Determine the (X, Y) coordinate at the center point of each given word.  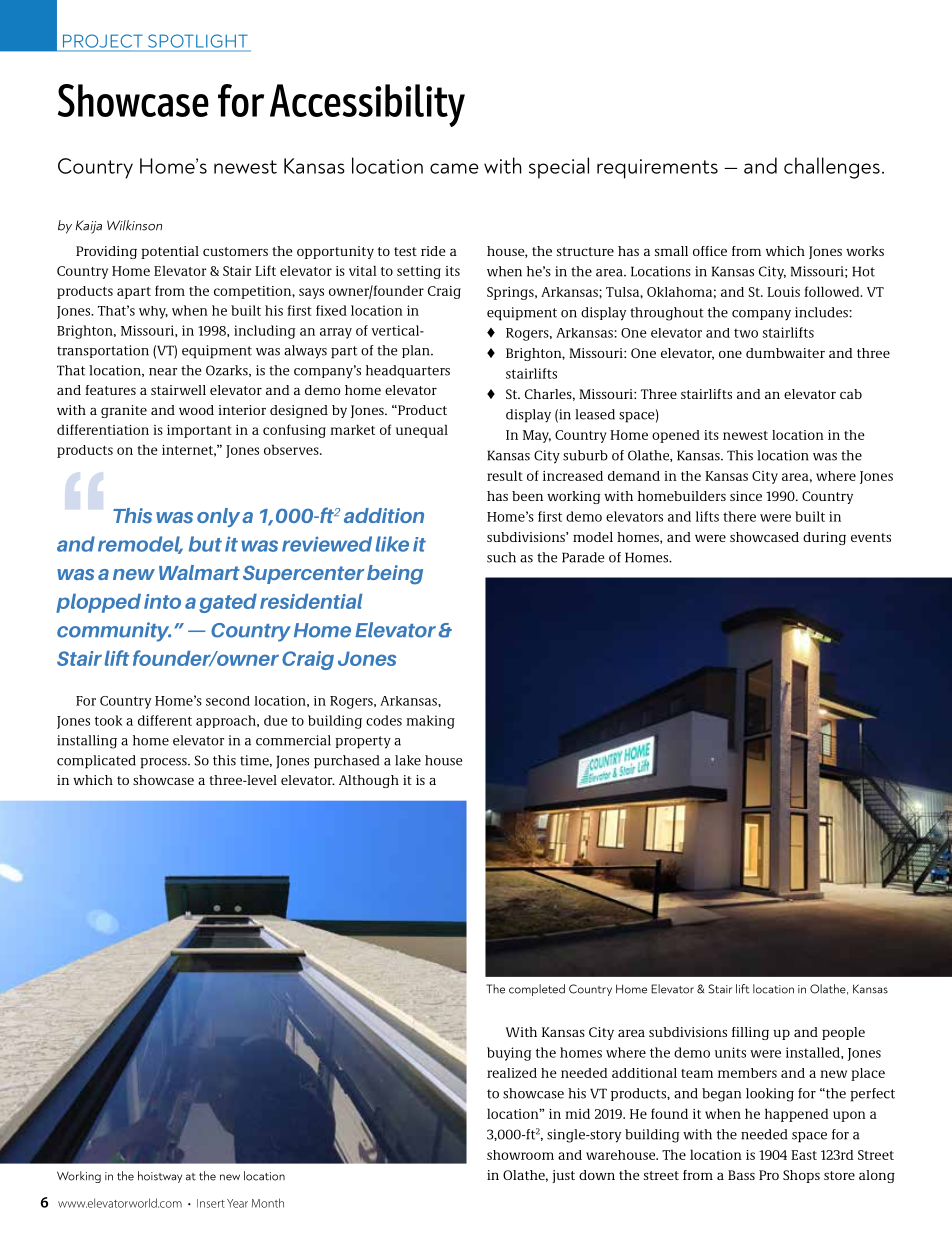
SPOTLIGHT (198, 41)
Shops (801, 1176)
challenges (832, 168)
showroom (520, 1155)
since (746, 496)
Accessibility (367, 105)
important (199, 431)
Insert (211, 1203)
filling (750, 1033)
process (164, 763)
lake (408, 760)
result (505, 475)
